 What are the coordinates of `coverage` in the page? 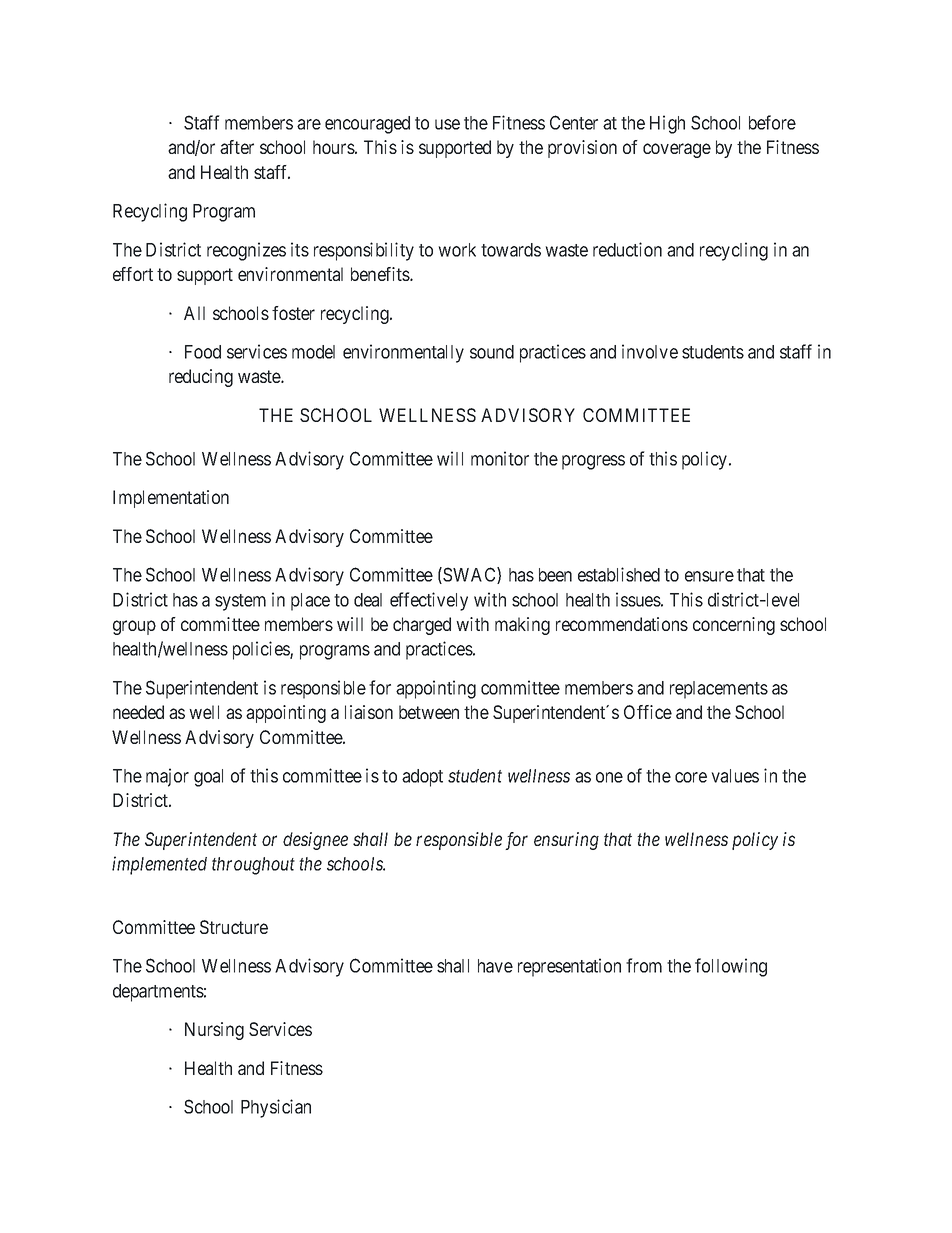 It's located at (677, 150).
